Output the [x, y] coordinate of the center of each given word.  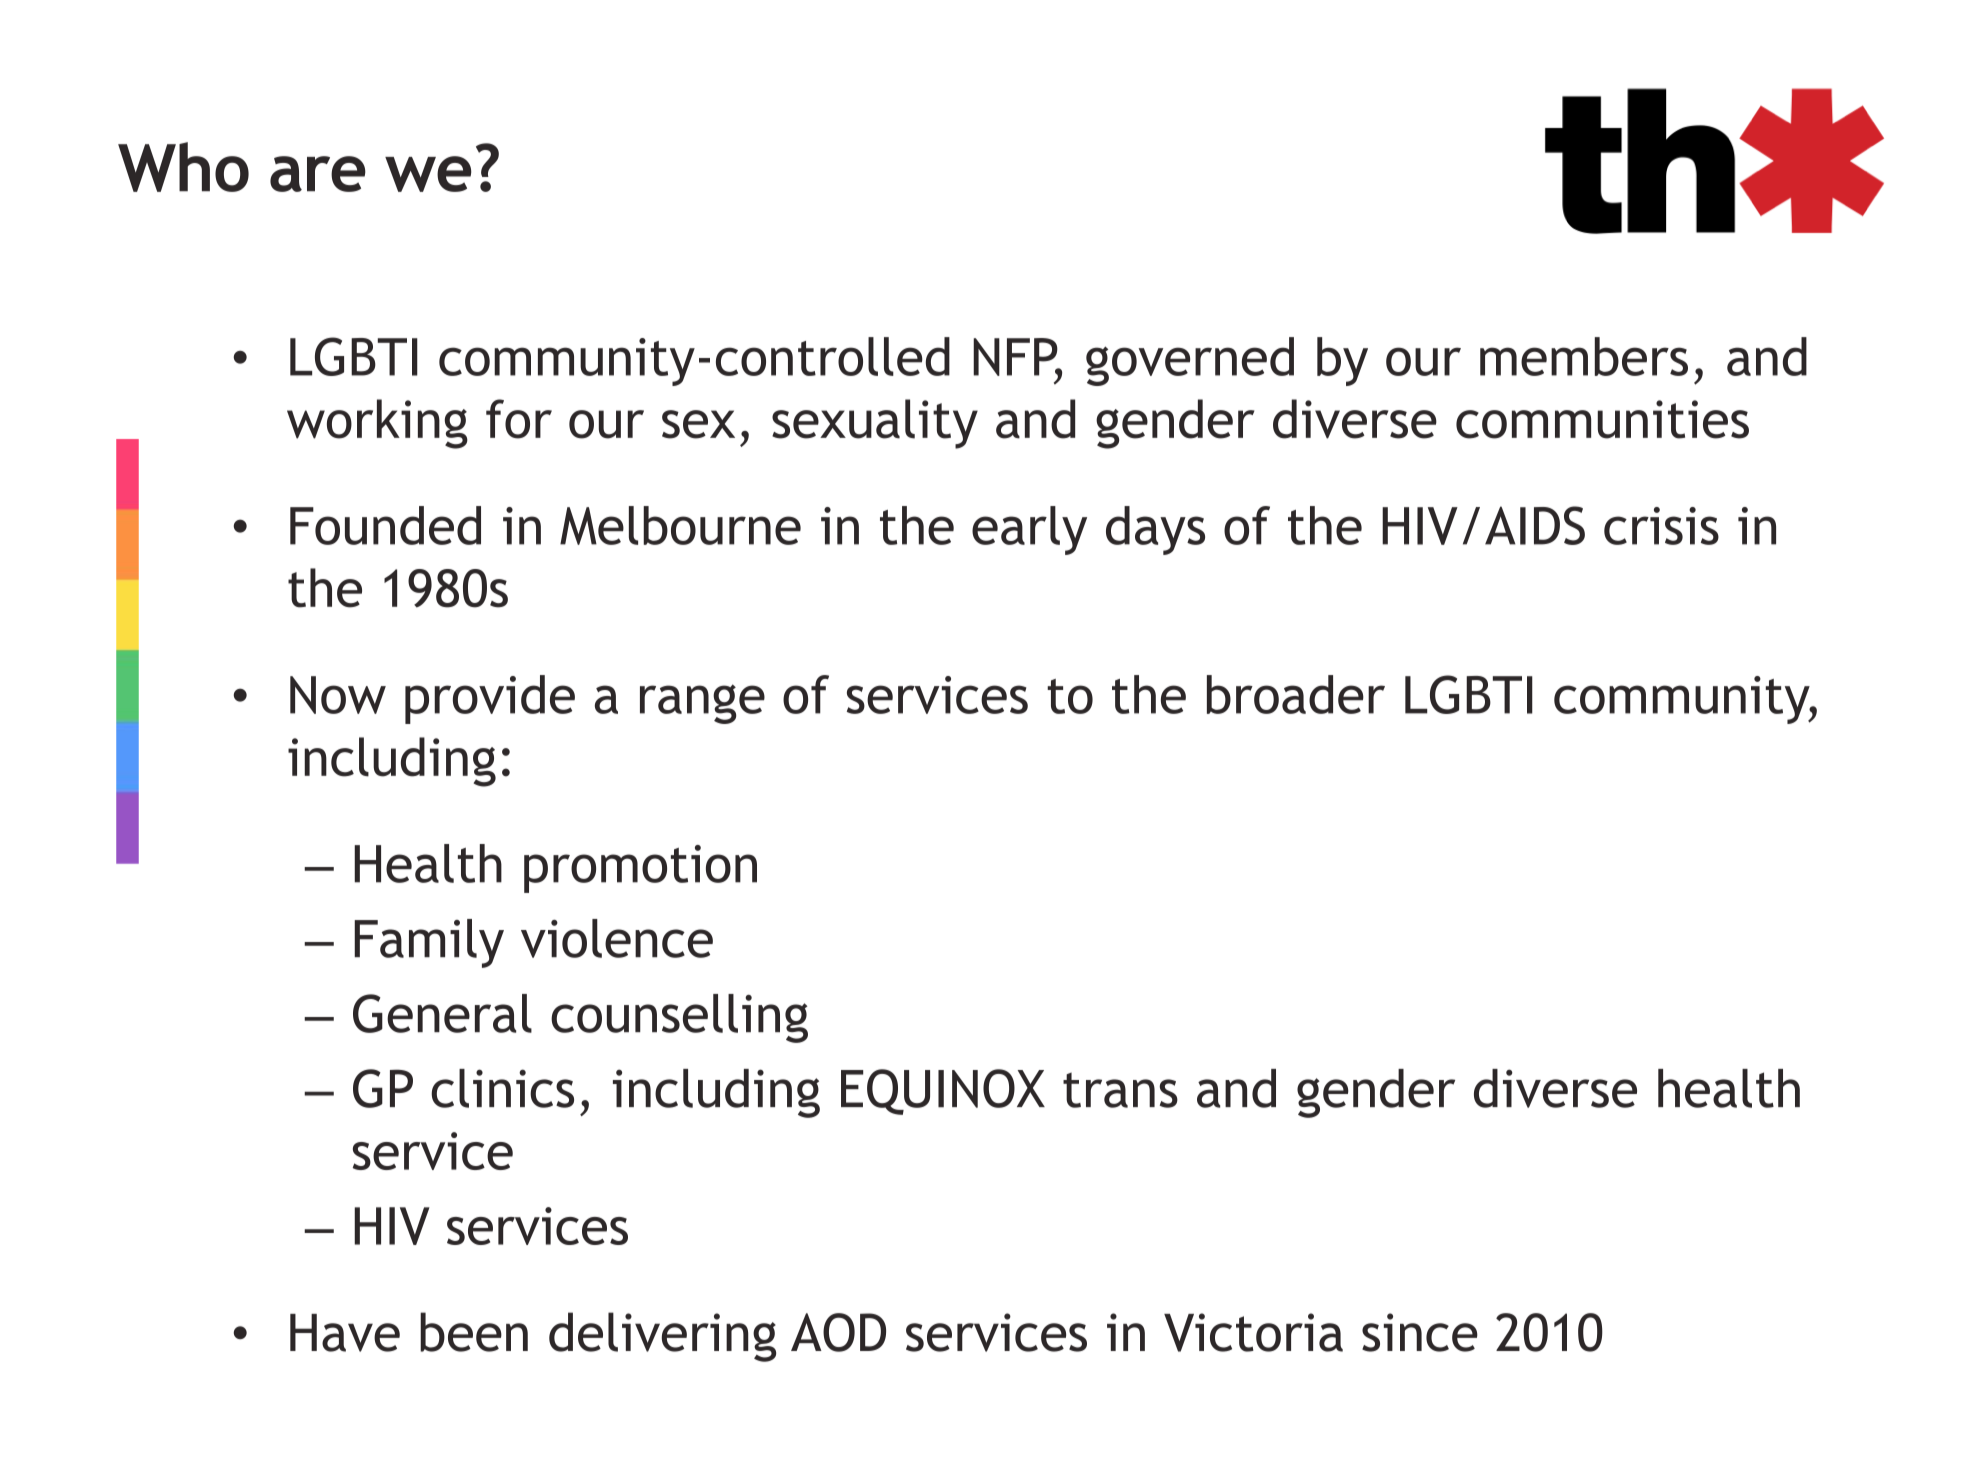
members [1584, 356]
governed [1190, 361]
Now [338, 695]
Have [345, 1333]
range [702, 704]
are [318, 174]
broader [1296, 694]
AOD [838, 1332]
